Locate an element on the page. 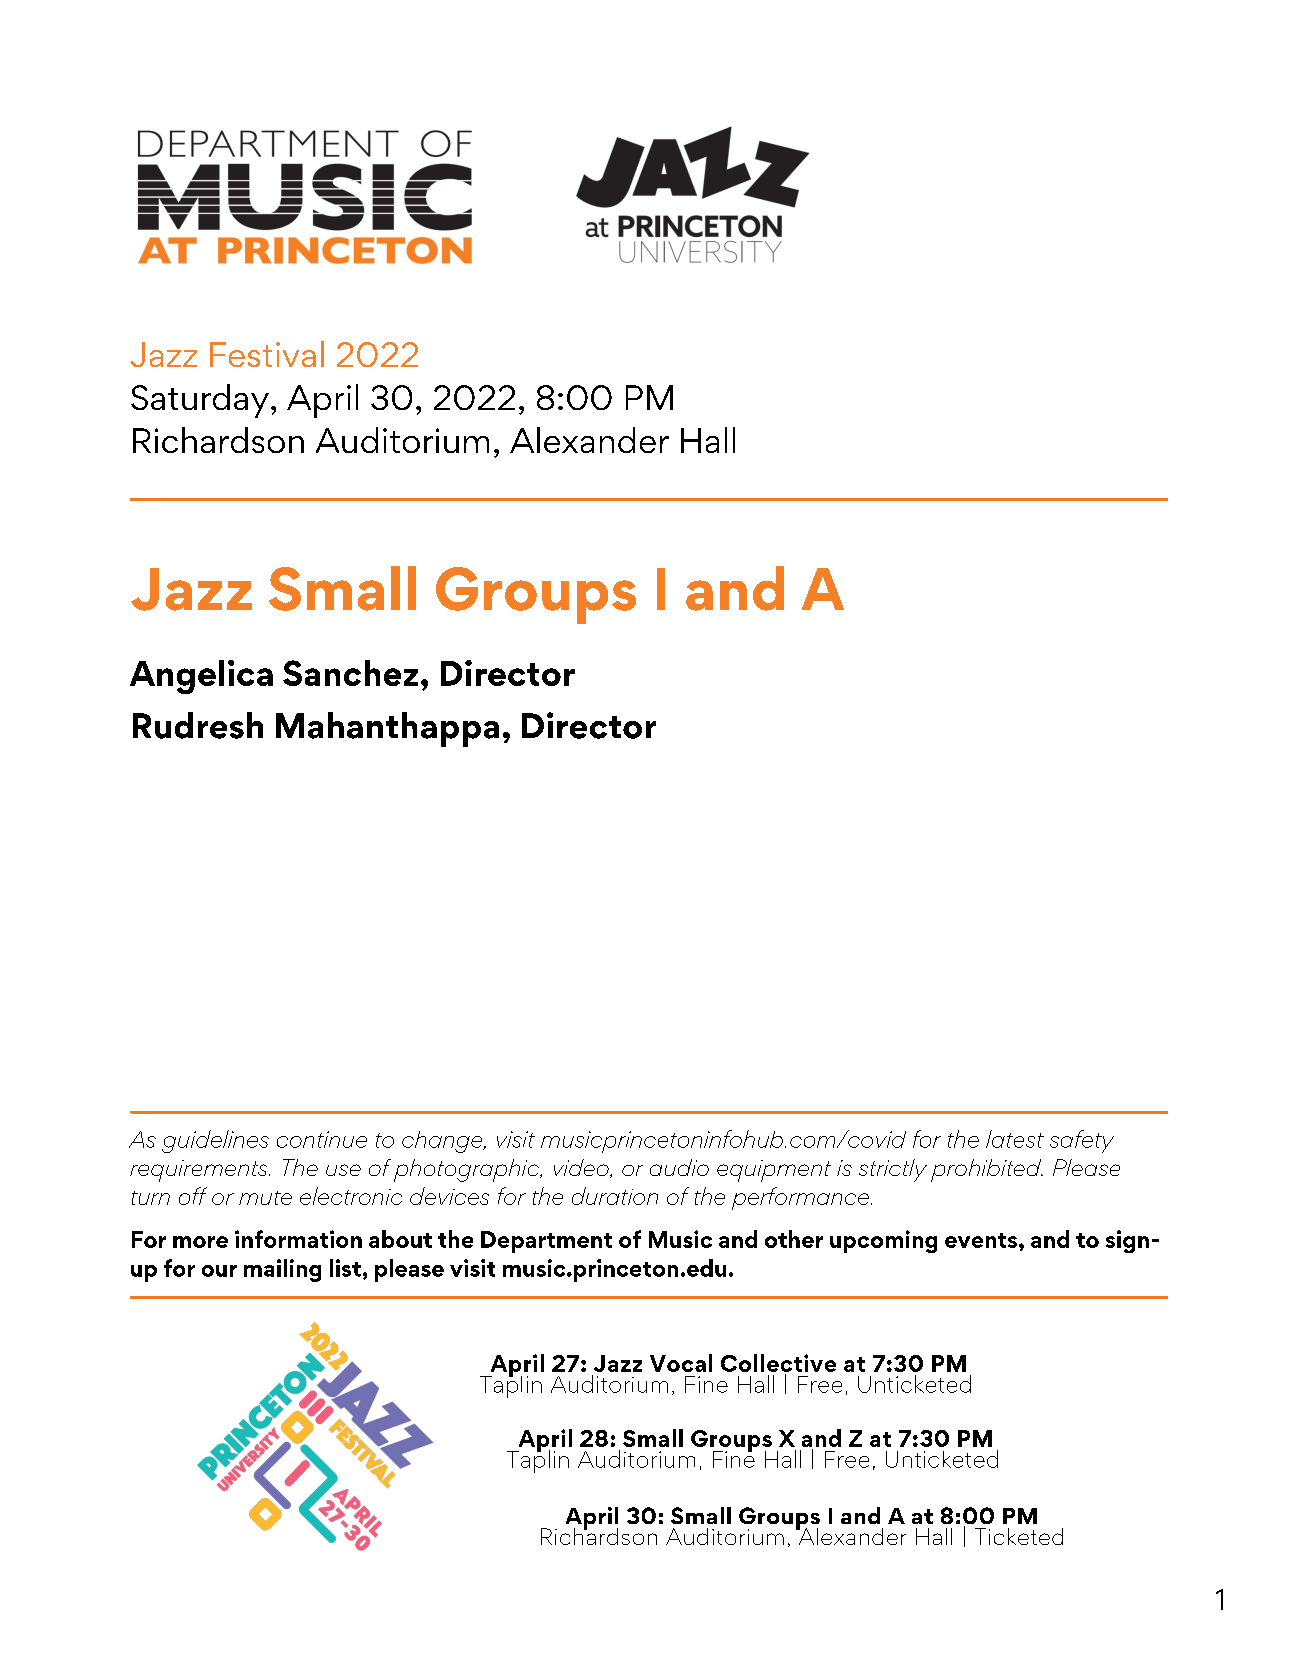  latest is located at coordinates (1015, 1139).
